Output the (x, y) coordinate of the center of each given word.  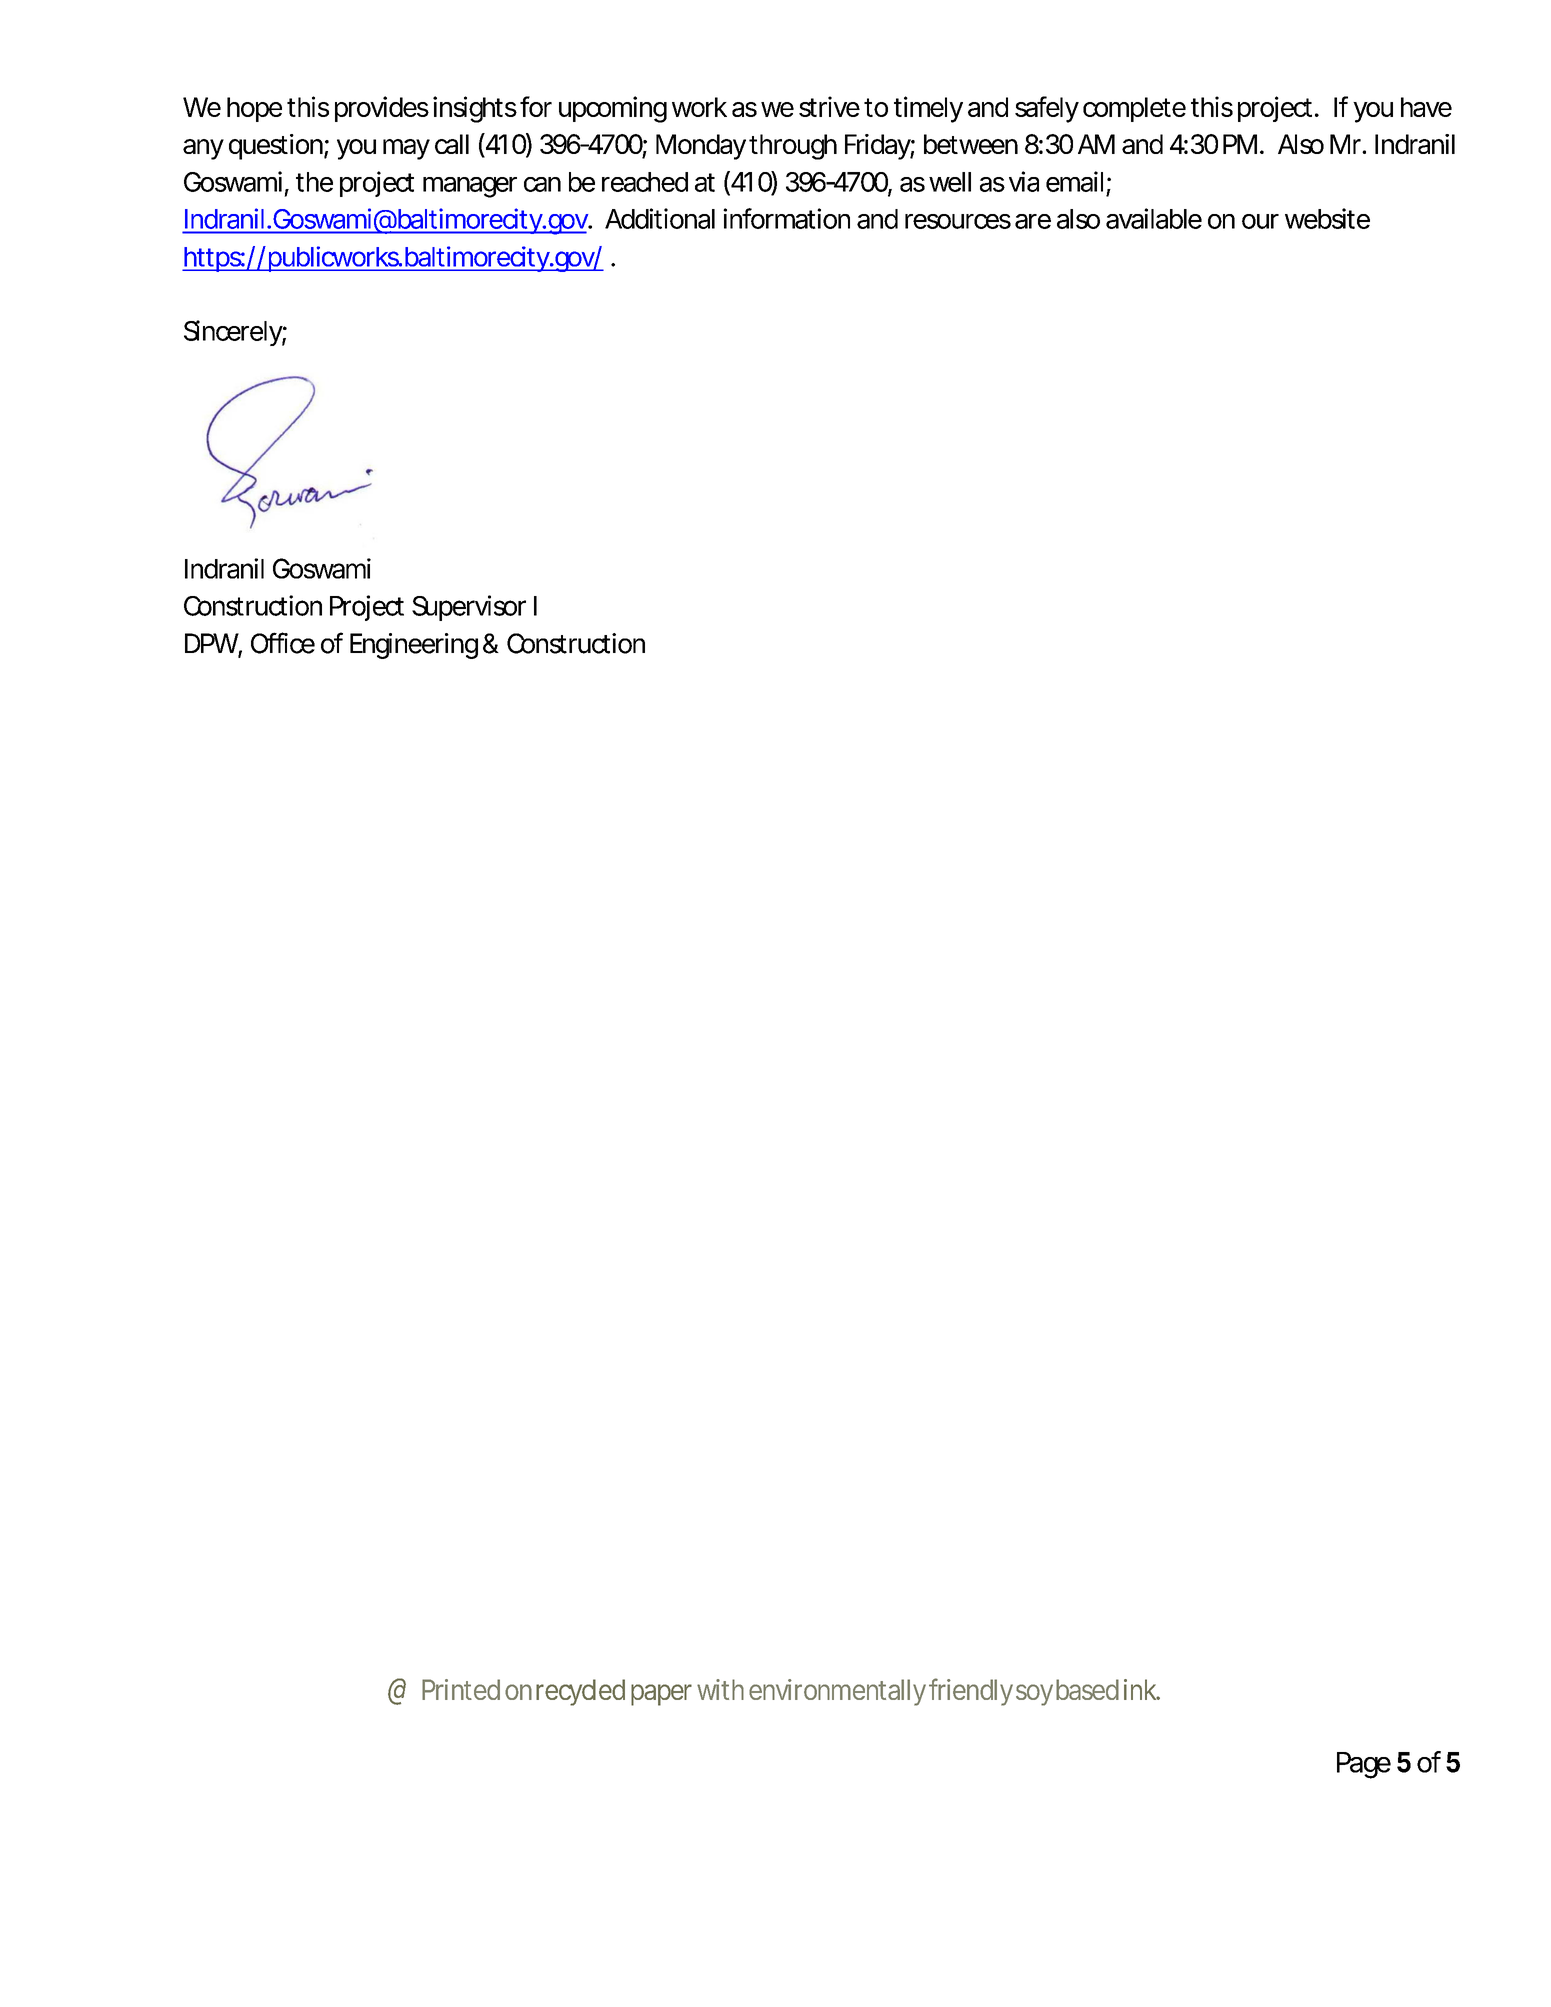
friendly (971, 1692)
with (720, 1689)
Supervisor (469, 608)
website (1327, 218)
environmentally (837, 1692)
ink (1140, 1689)
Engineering (414, 646)
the (314, 182)
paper (661, 1695)
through (793, 147)
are (1033, 221)
